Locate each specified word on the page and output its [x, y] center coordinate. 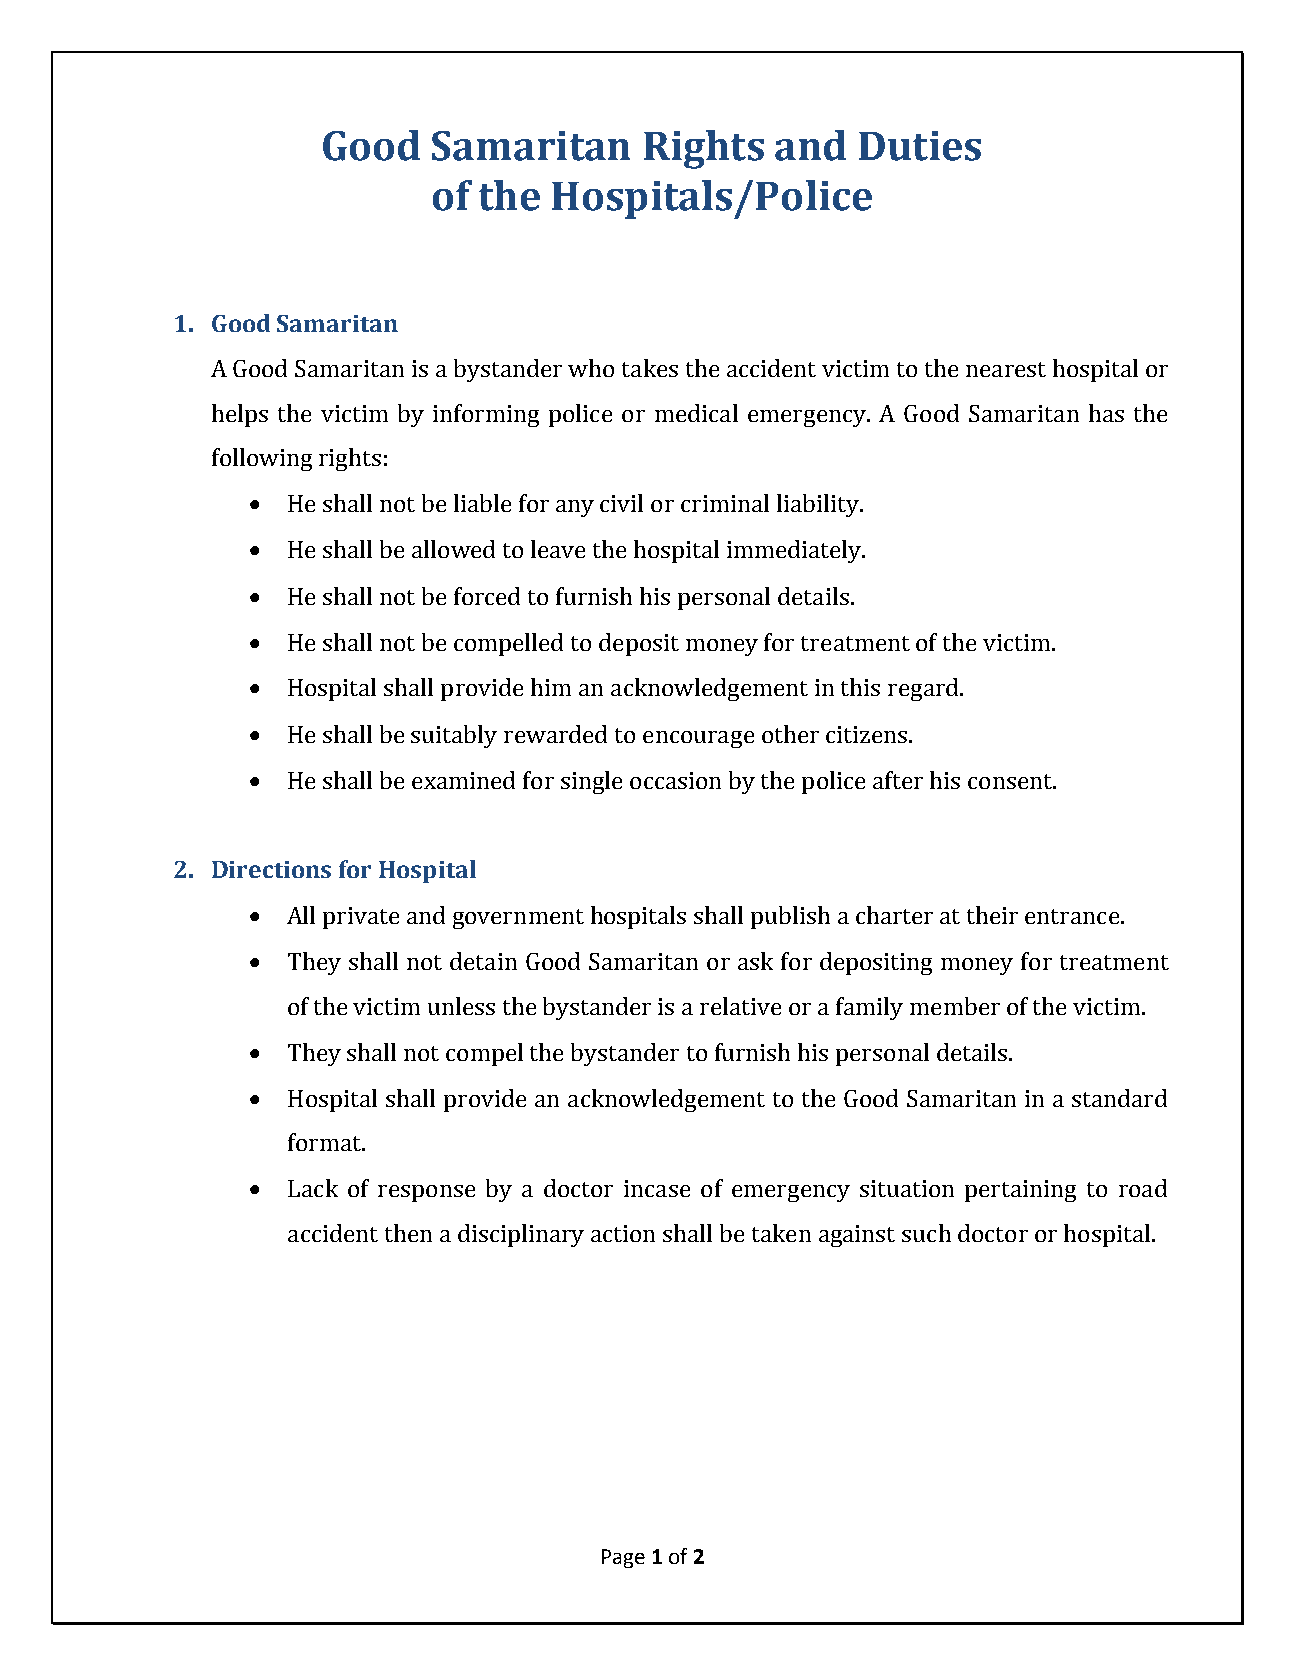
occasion [675, 780]
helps [240, 415]
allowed [453, 549]
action [623, 1233]
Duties [920, 146]
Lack [313, 1188]
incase [657, 1188]
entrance [1072, 916]
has [1106, 413]
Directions [271, 869]
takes [650, 368]
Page [623, 1558]
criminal [725, 503]
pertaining [1020, 1191]
